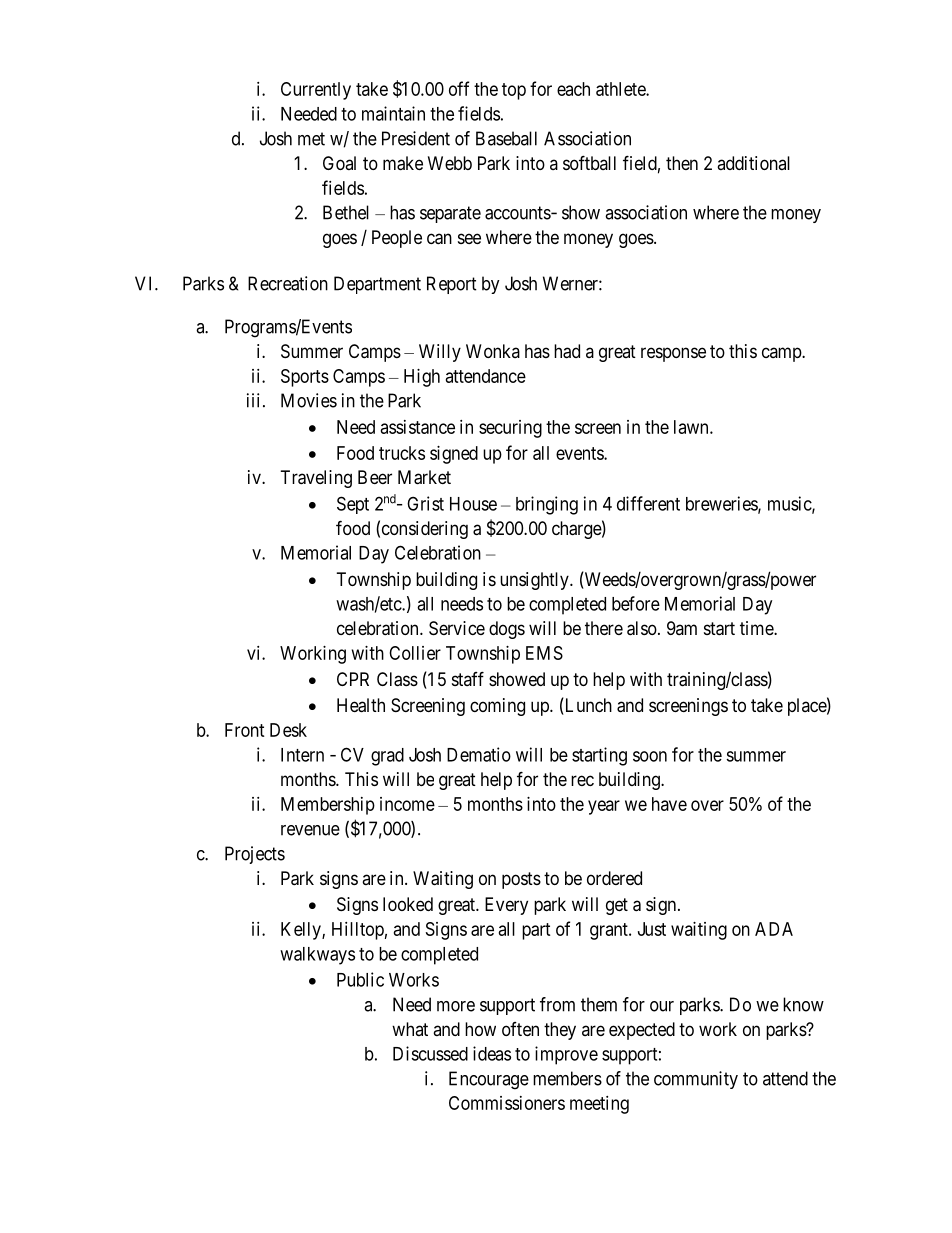  What do you see at coordinates (753, 163) in the screenshot?
I see `additional` at bounding box center [753, 163].
